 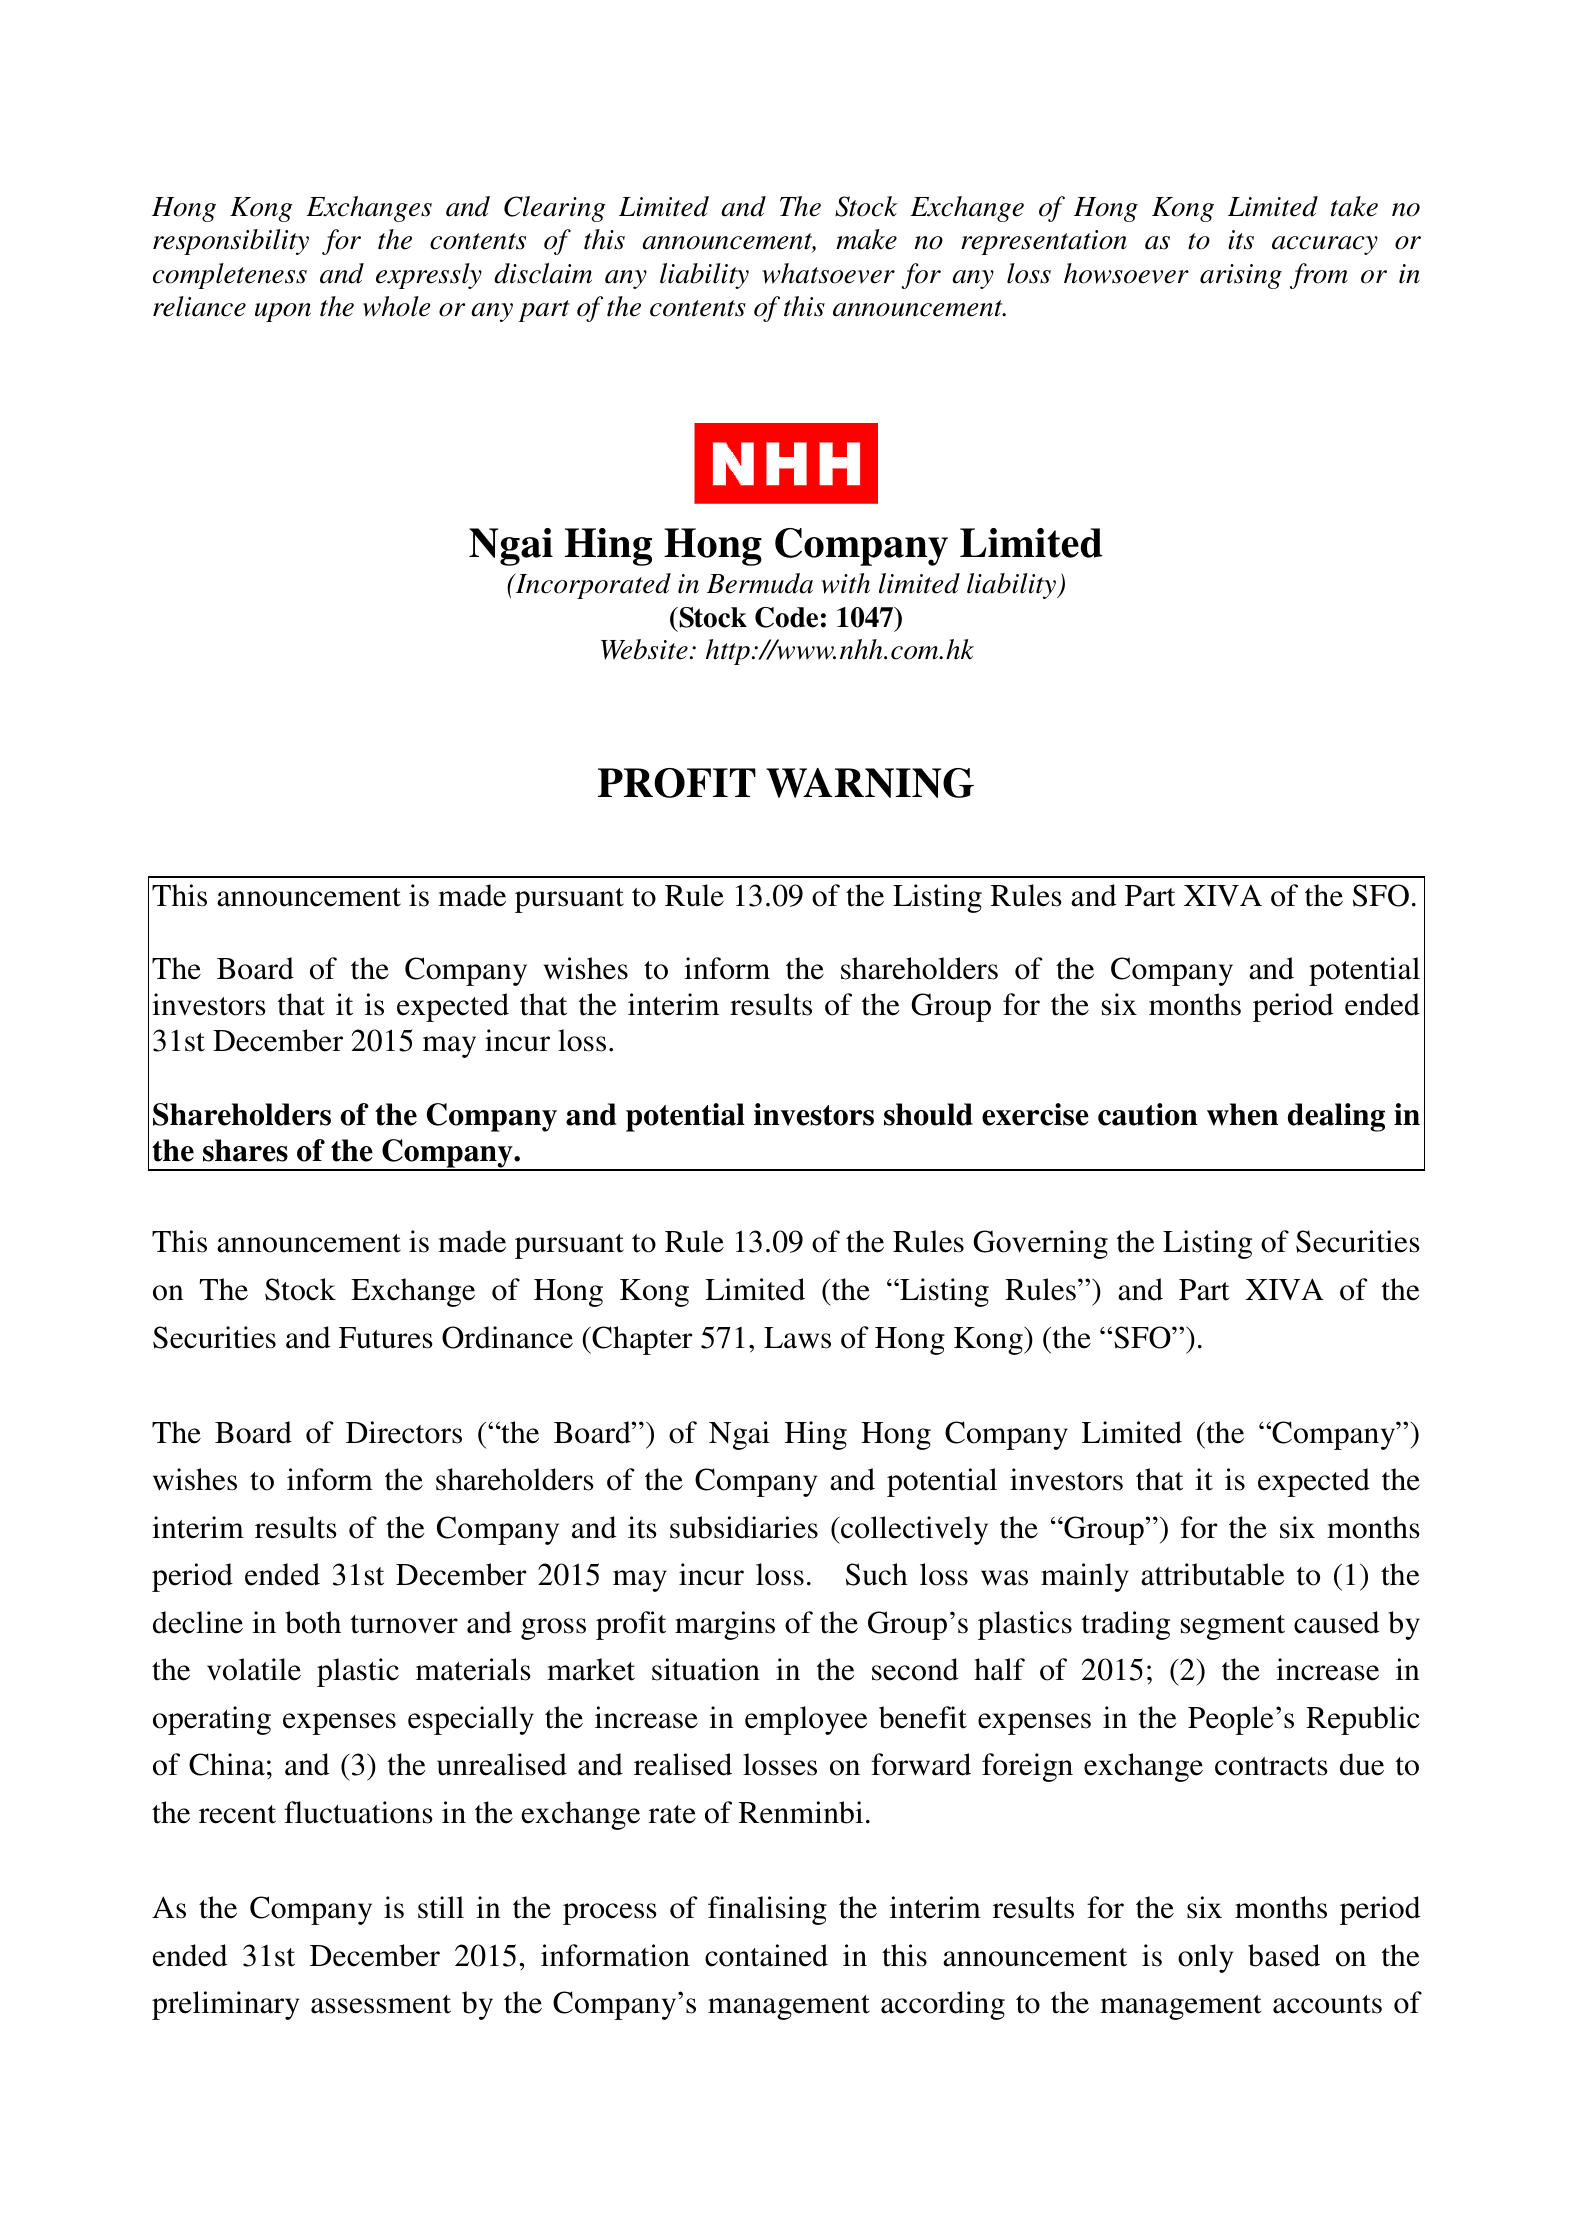 What do you see at coordinates (1241, 276) in the document?
I see `arising` at bounding box center [1241, 276].
